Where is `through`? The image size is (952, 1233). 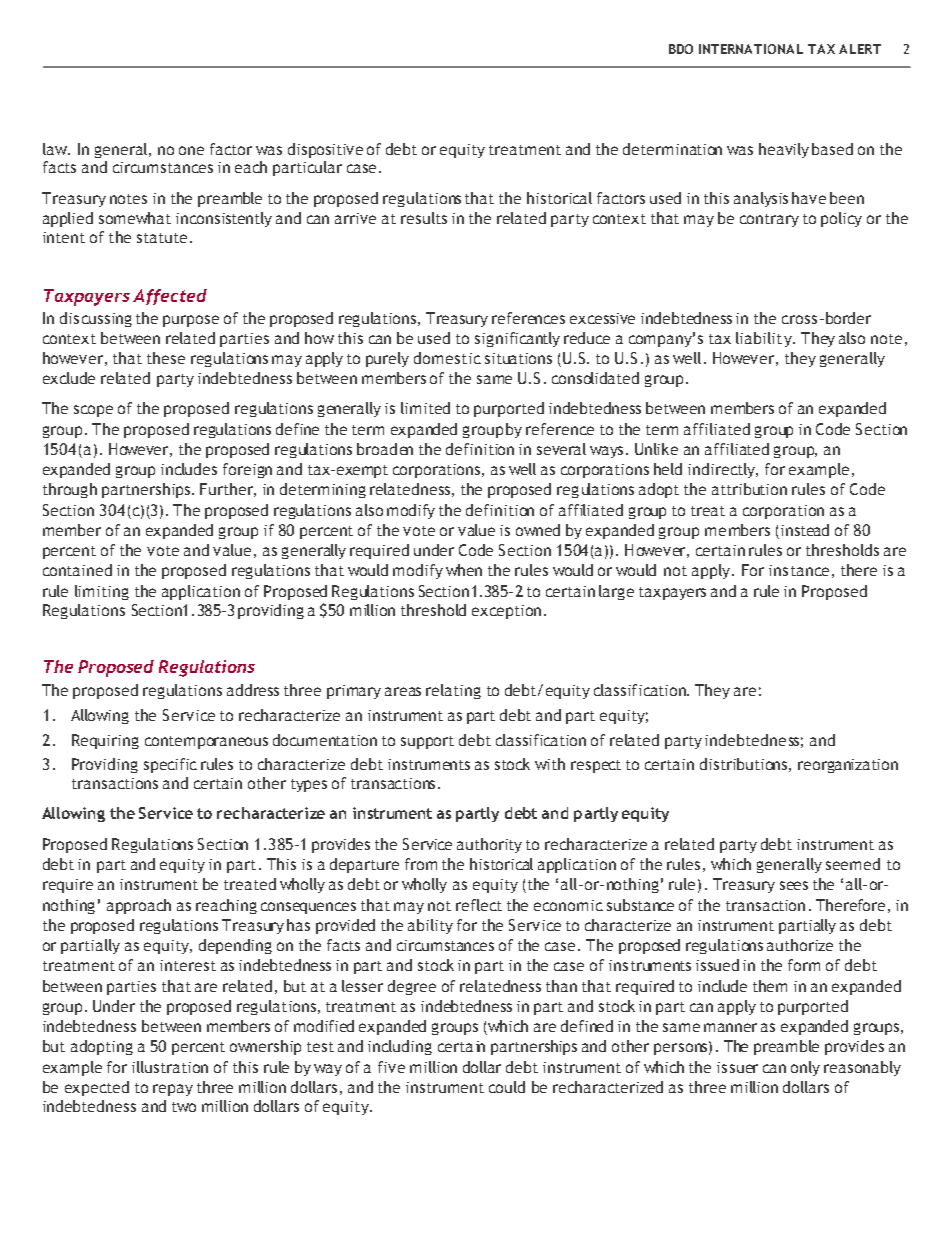
through is located at coordinates (70, 490).
